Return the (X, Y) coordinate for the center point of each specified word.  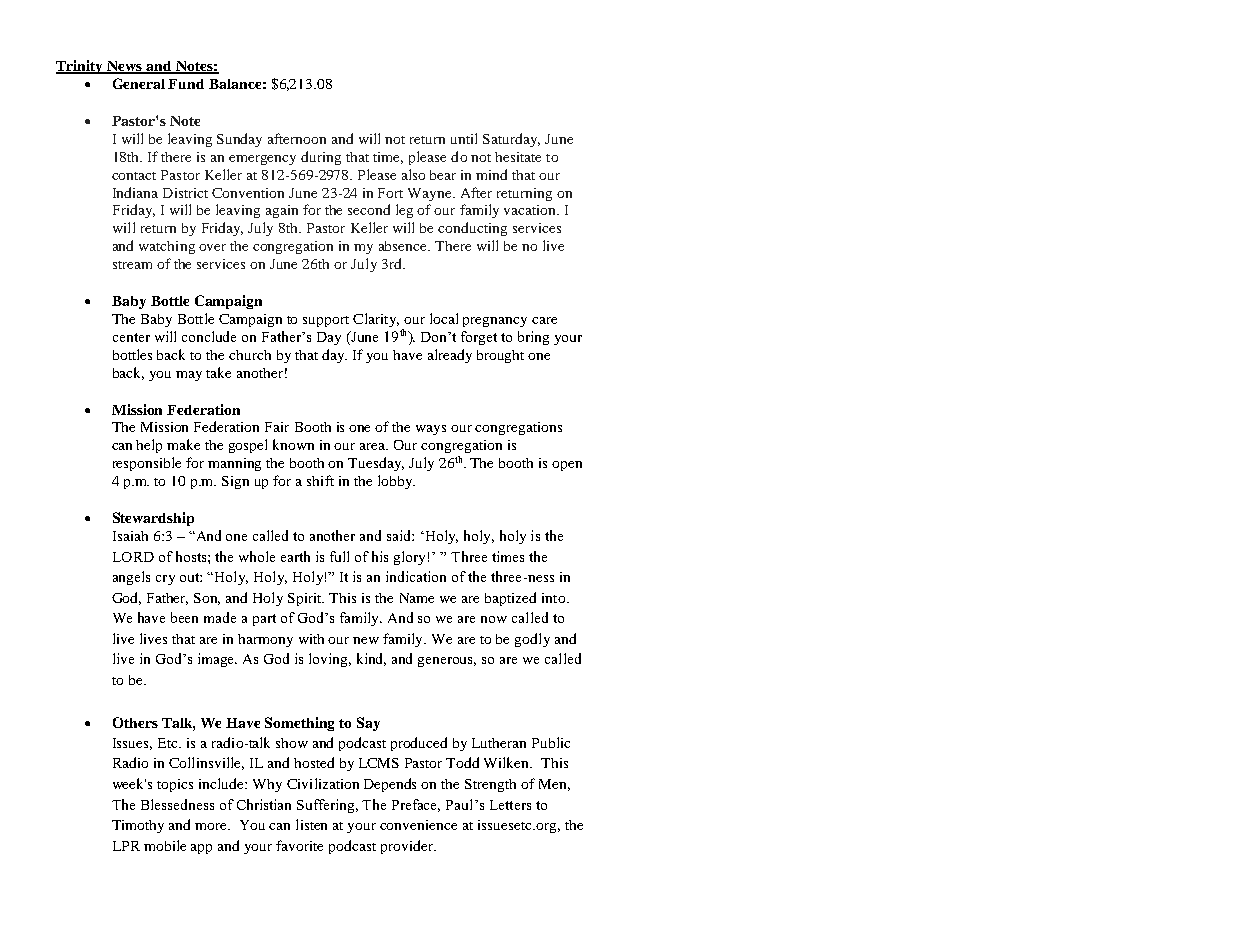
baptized (510, 599)
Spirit (306, 599)
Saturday (511, 140)
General (139, 83)
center (131, 337)
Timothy (138, 826)
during (321, 158)
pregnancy (495, 322)
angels (131, 578)
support (326, 321)
